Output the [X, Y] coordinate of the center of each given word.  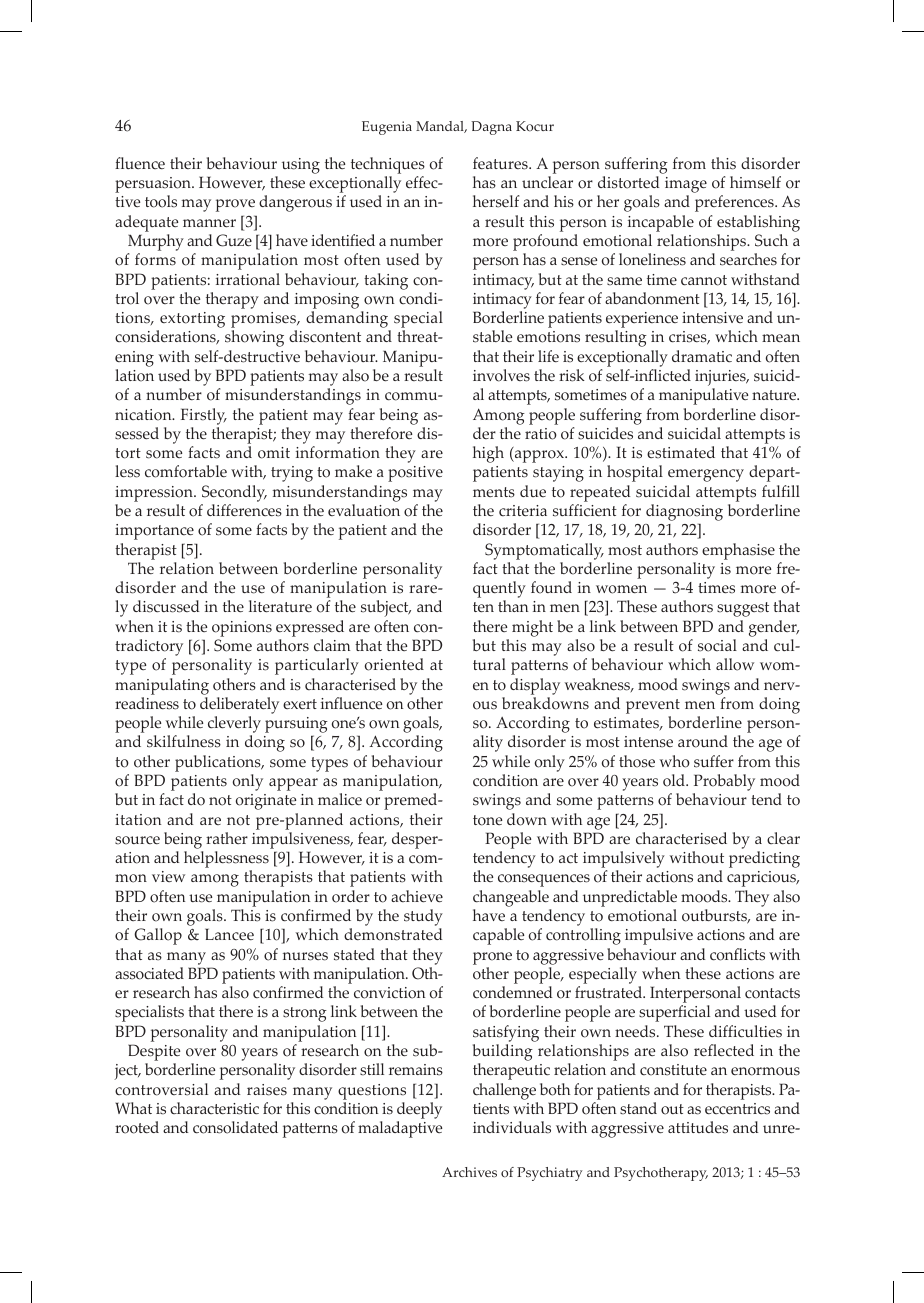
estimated [681, 452]
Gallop [158, 936]
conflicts [737, 954]
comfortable [186, 471]
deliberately [239, 705]
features [501, 163]
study [423, 919]
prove [235, 205]
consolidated [235, 1127]
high [488, 454]
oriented [394, 664]
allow [735, 664]
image [686, 186]
